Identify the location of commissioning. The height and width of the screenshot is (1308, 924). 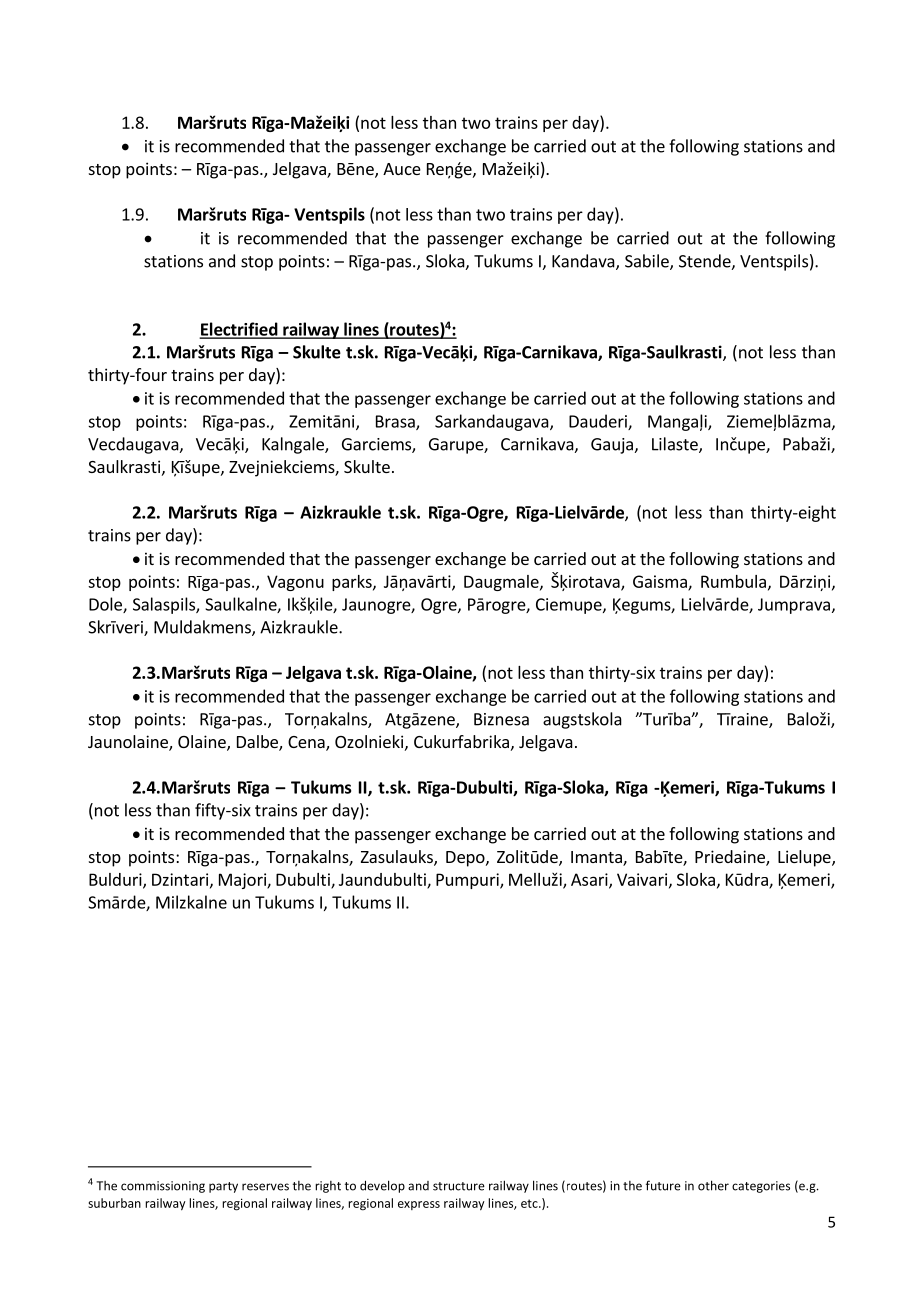
(163, 1187).
